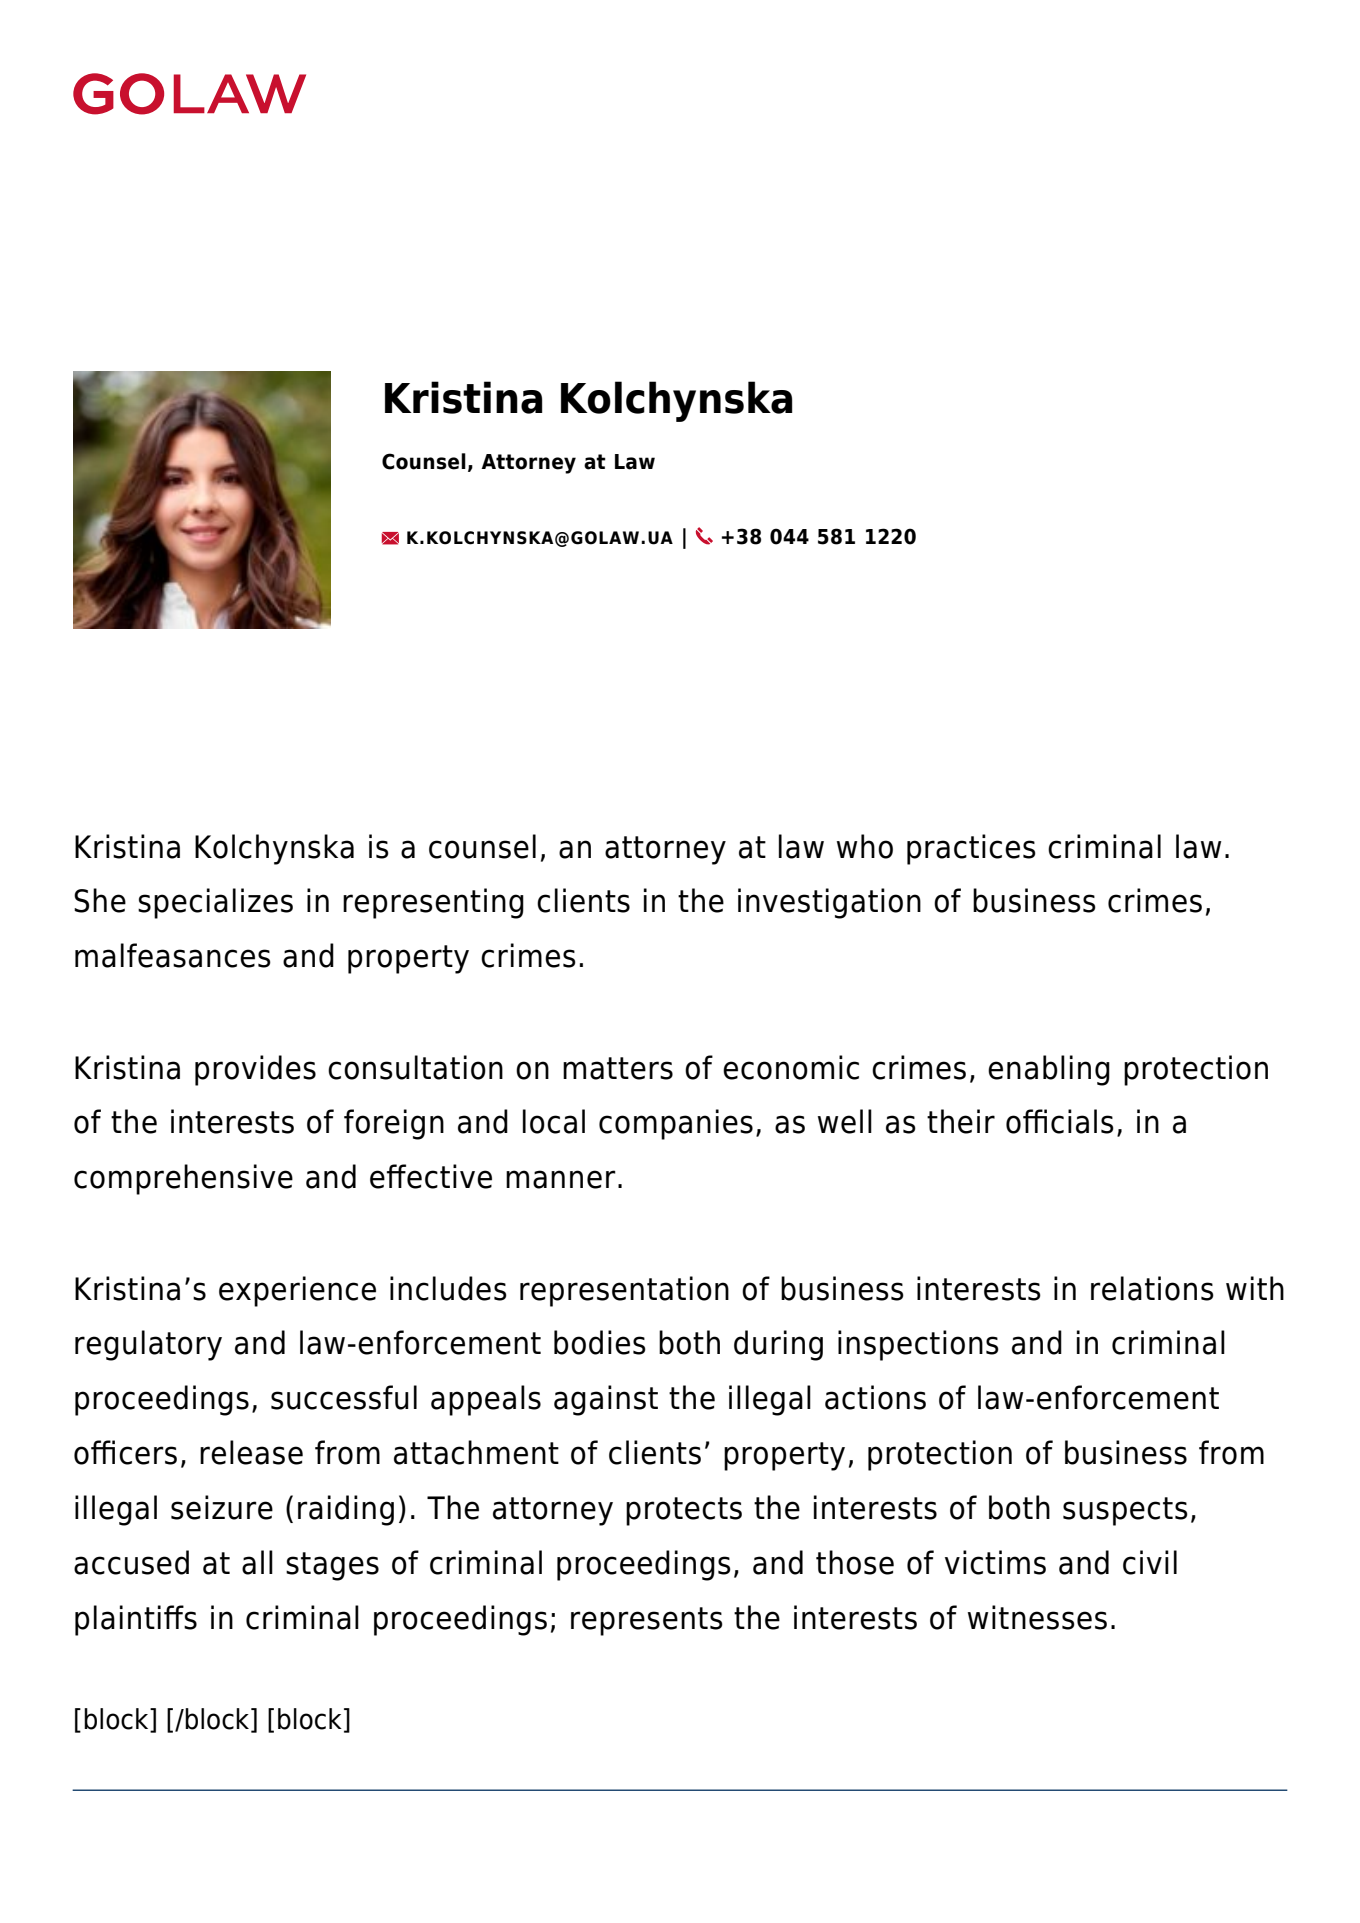 This image has width=1360, height=1923. I want to click on release, so click(251, 1452).
